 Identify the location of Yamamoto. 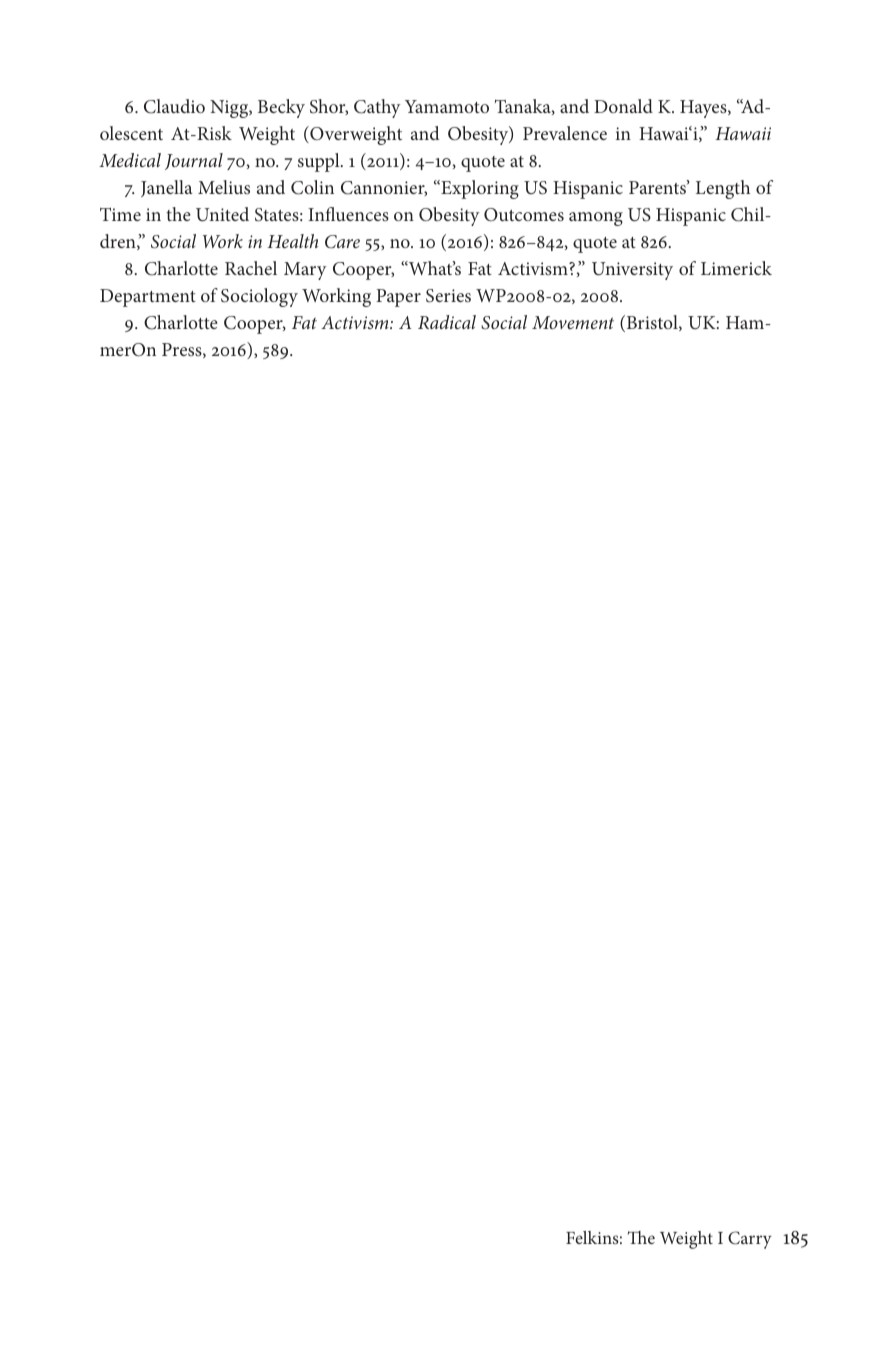
(447, 106).
